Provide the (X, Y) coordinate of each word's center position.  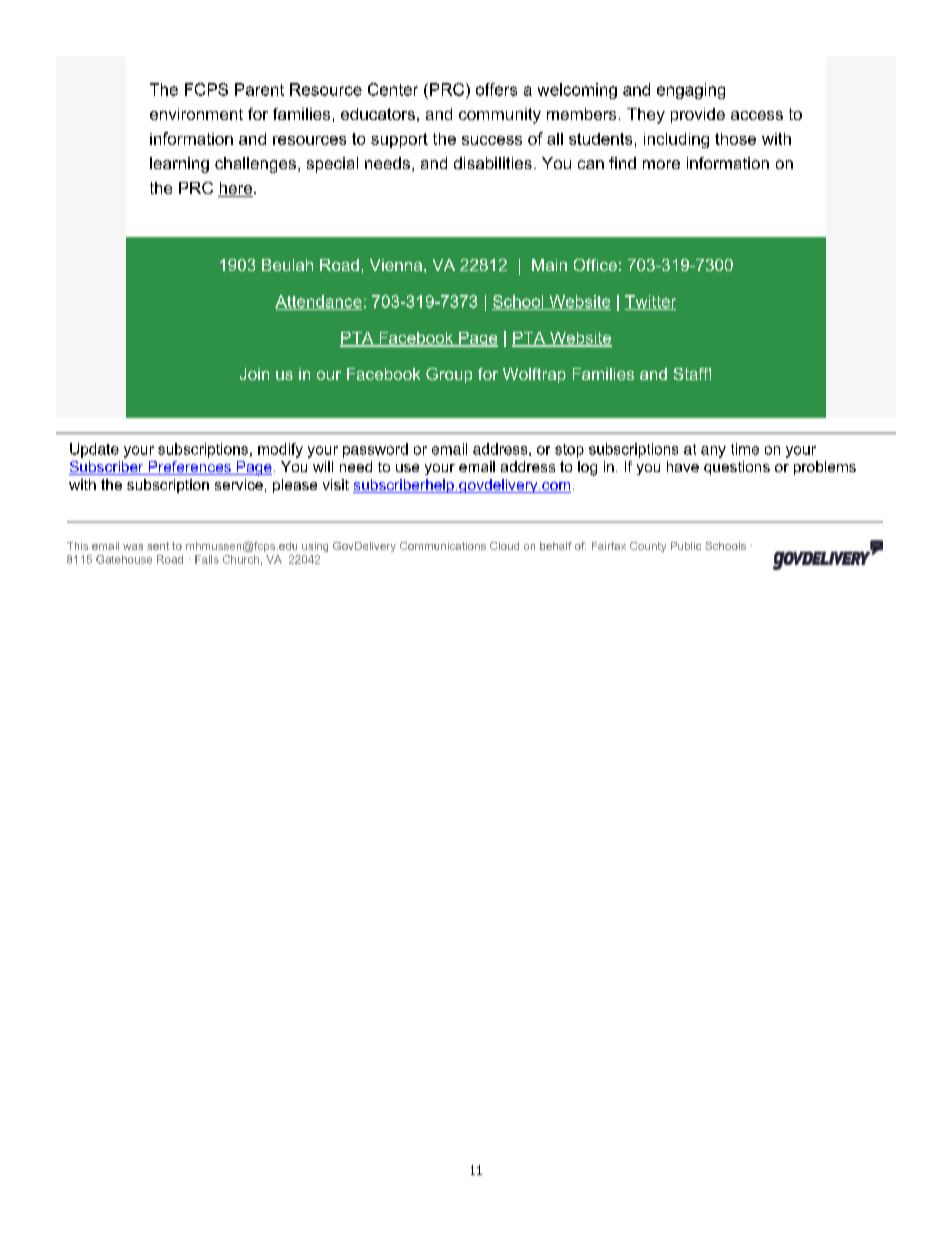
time (745, 449)
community (500, 116)
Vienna (396, 265)
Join (254, 374)
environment (196, 114)
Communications (443, 546)
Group (449, 375)
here (236, 189)
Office (595, 265)
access (757, 115)
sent (158, 546)
